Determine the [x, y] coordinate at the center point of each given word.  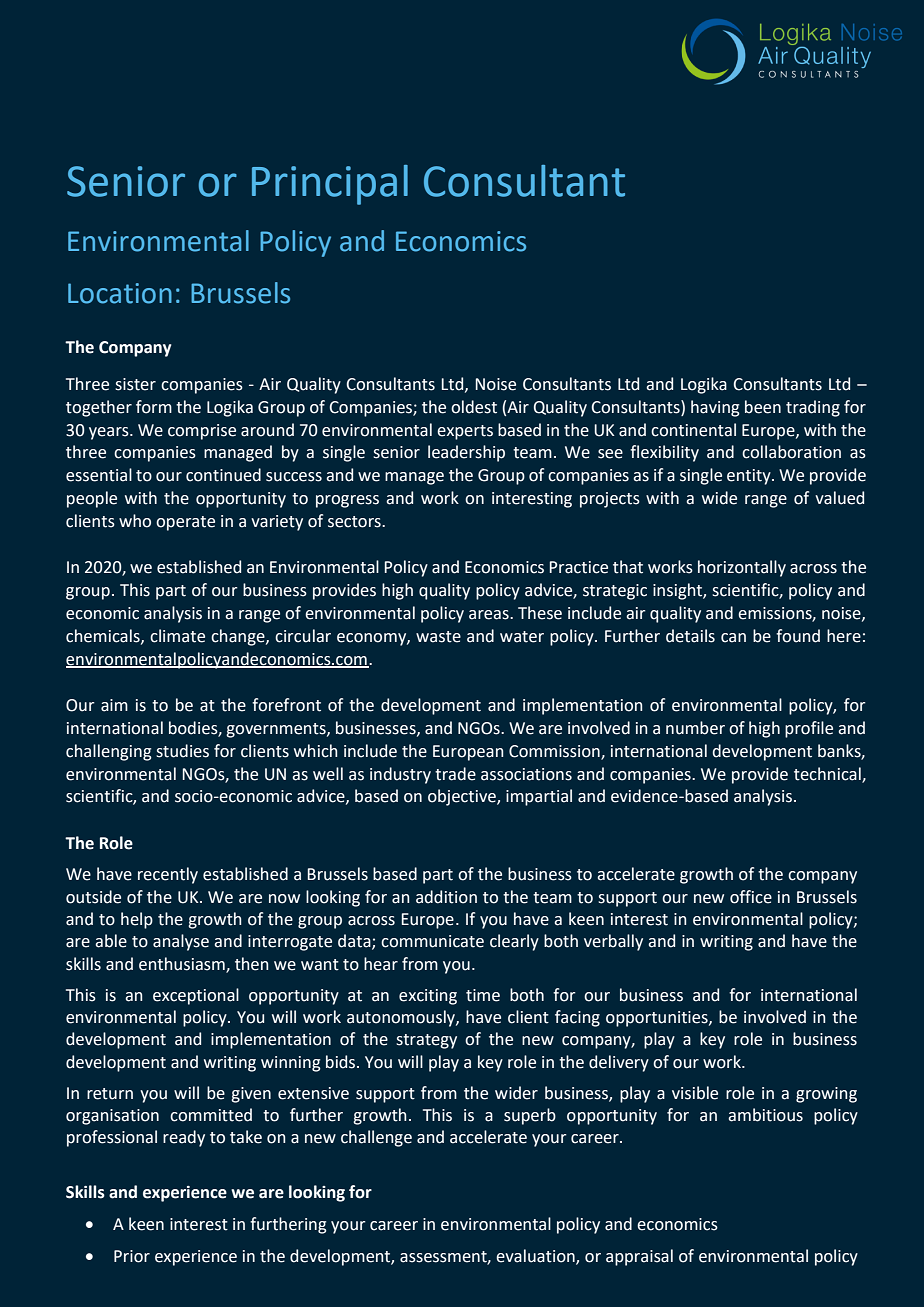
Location [120, 293]
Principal [330, 185]
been [763, 407]
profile [809, 729]
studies [182, 751]
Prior [132, 1256]
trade [455, 774]
